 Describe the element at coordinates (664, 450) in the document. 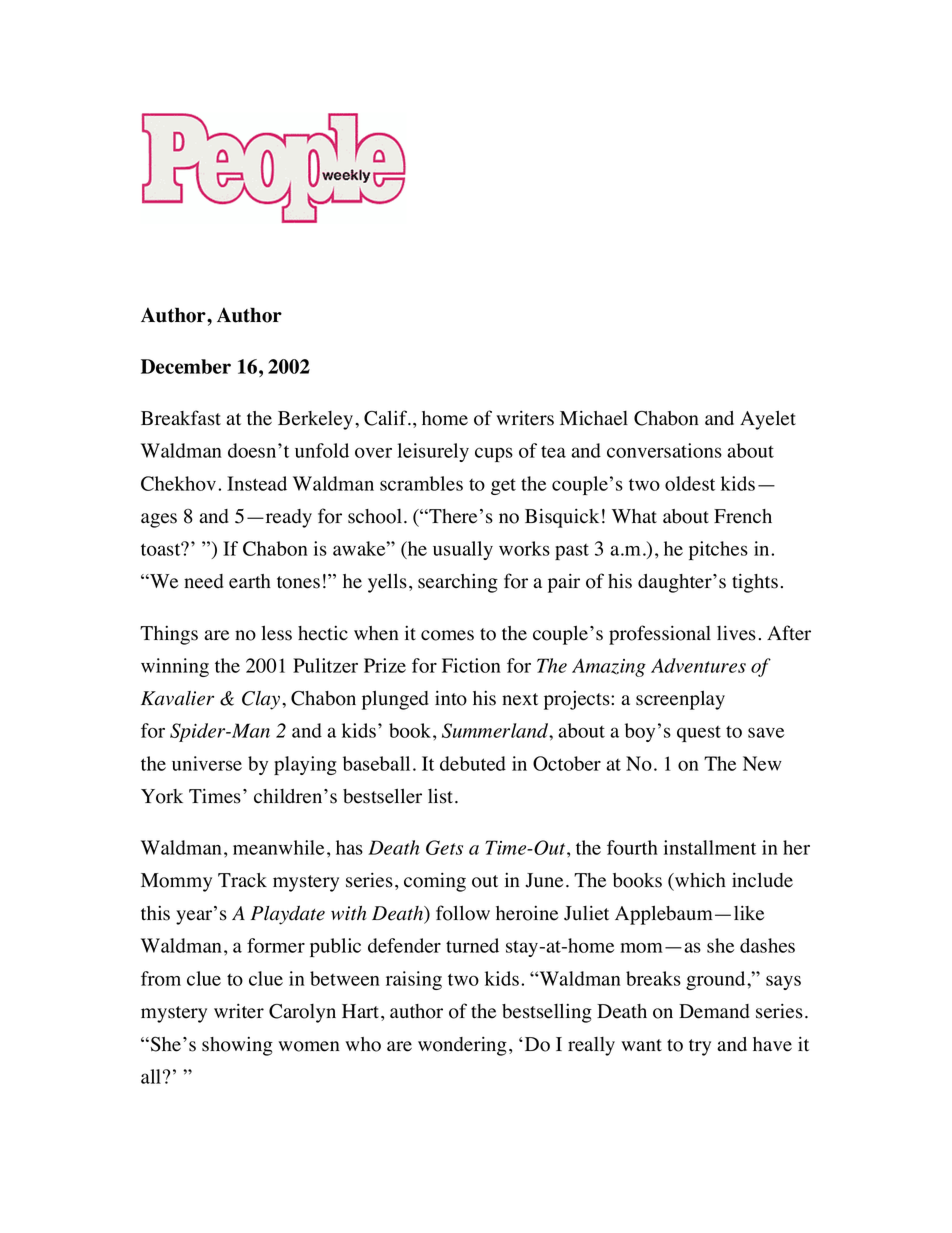

I see `conversations` at that location.
